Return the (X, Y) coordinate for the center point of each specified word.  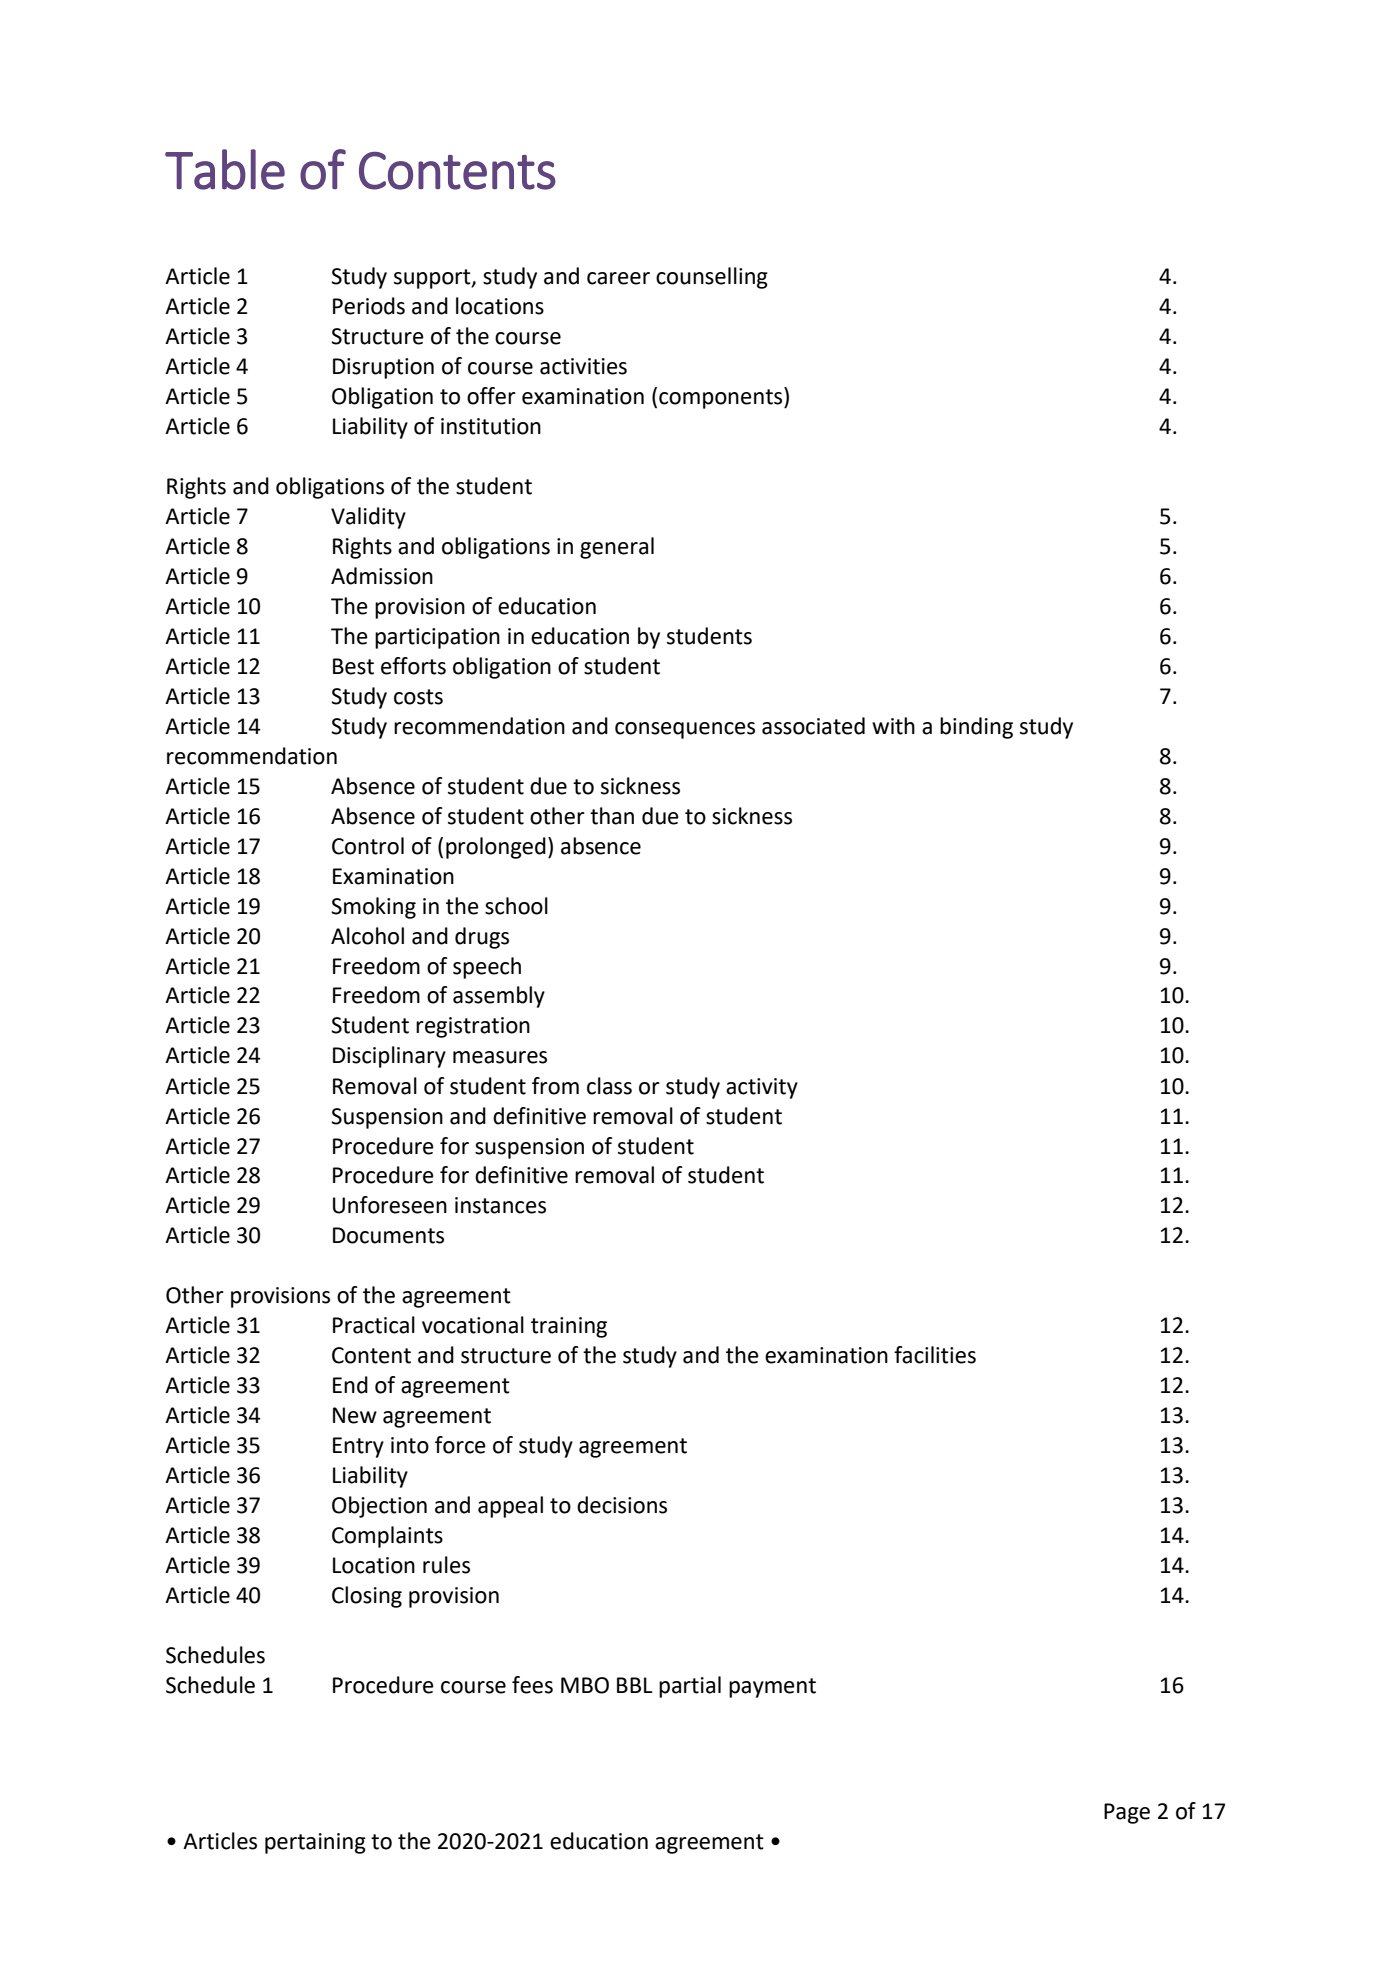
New (355, 1415)
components (722, 398)
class (609, 1086)
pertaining (315, 1843)
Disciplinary (389, 1057)
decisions (622, 1505)
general (617, 548)
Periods (369, 306)
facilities (935, 1355)
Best (353, 666)
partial (690, 1687)
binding (976, 728)
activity (762, 1088)
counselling (712, 278)
